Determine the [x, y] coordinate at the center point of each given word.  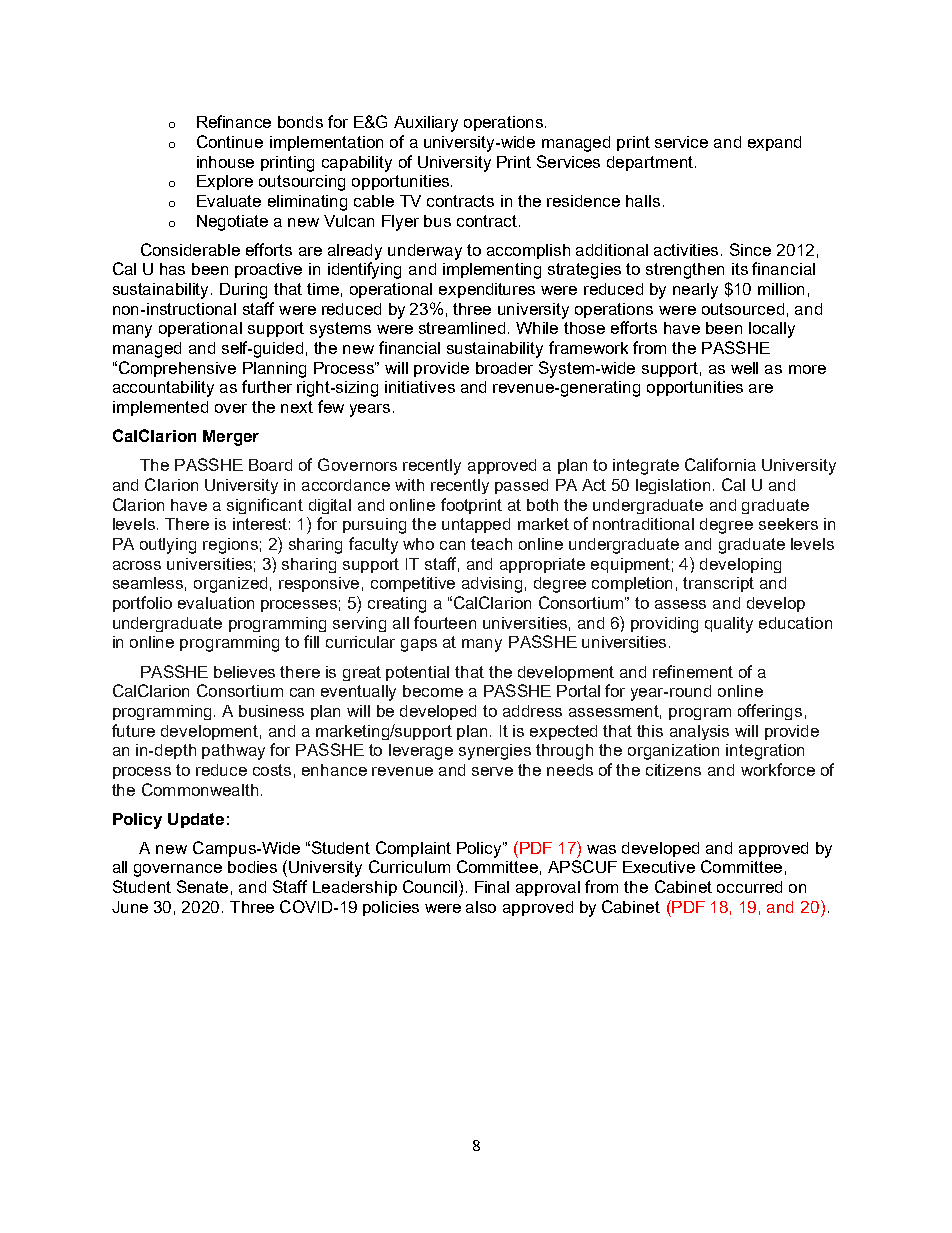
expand [774, 143]
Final [492, 887]
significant [265, 506]
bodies [252, 867]
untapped [476, 525]
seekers [788, 524]
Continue [230, 141]
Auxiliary [426, 124]
